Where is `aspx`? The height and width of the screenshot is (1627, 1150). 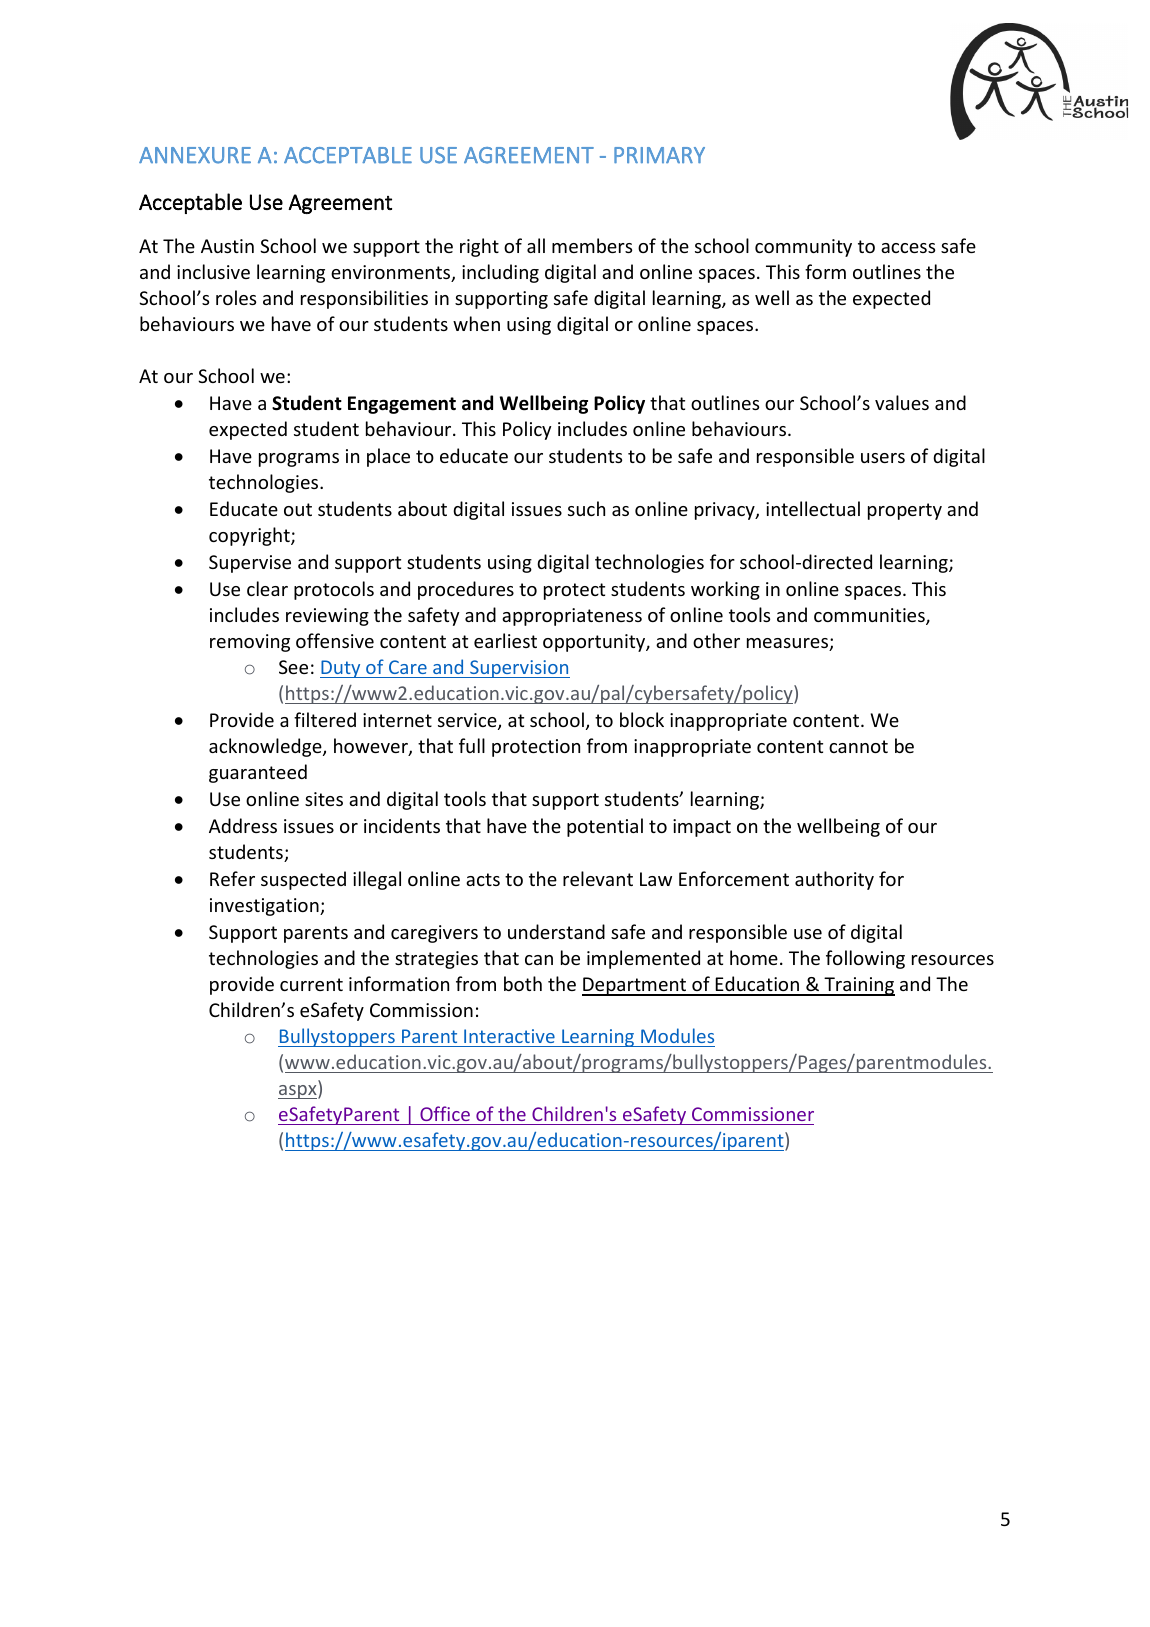
aspx is located at coordinates (298, 1092).
